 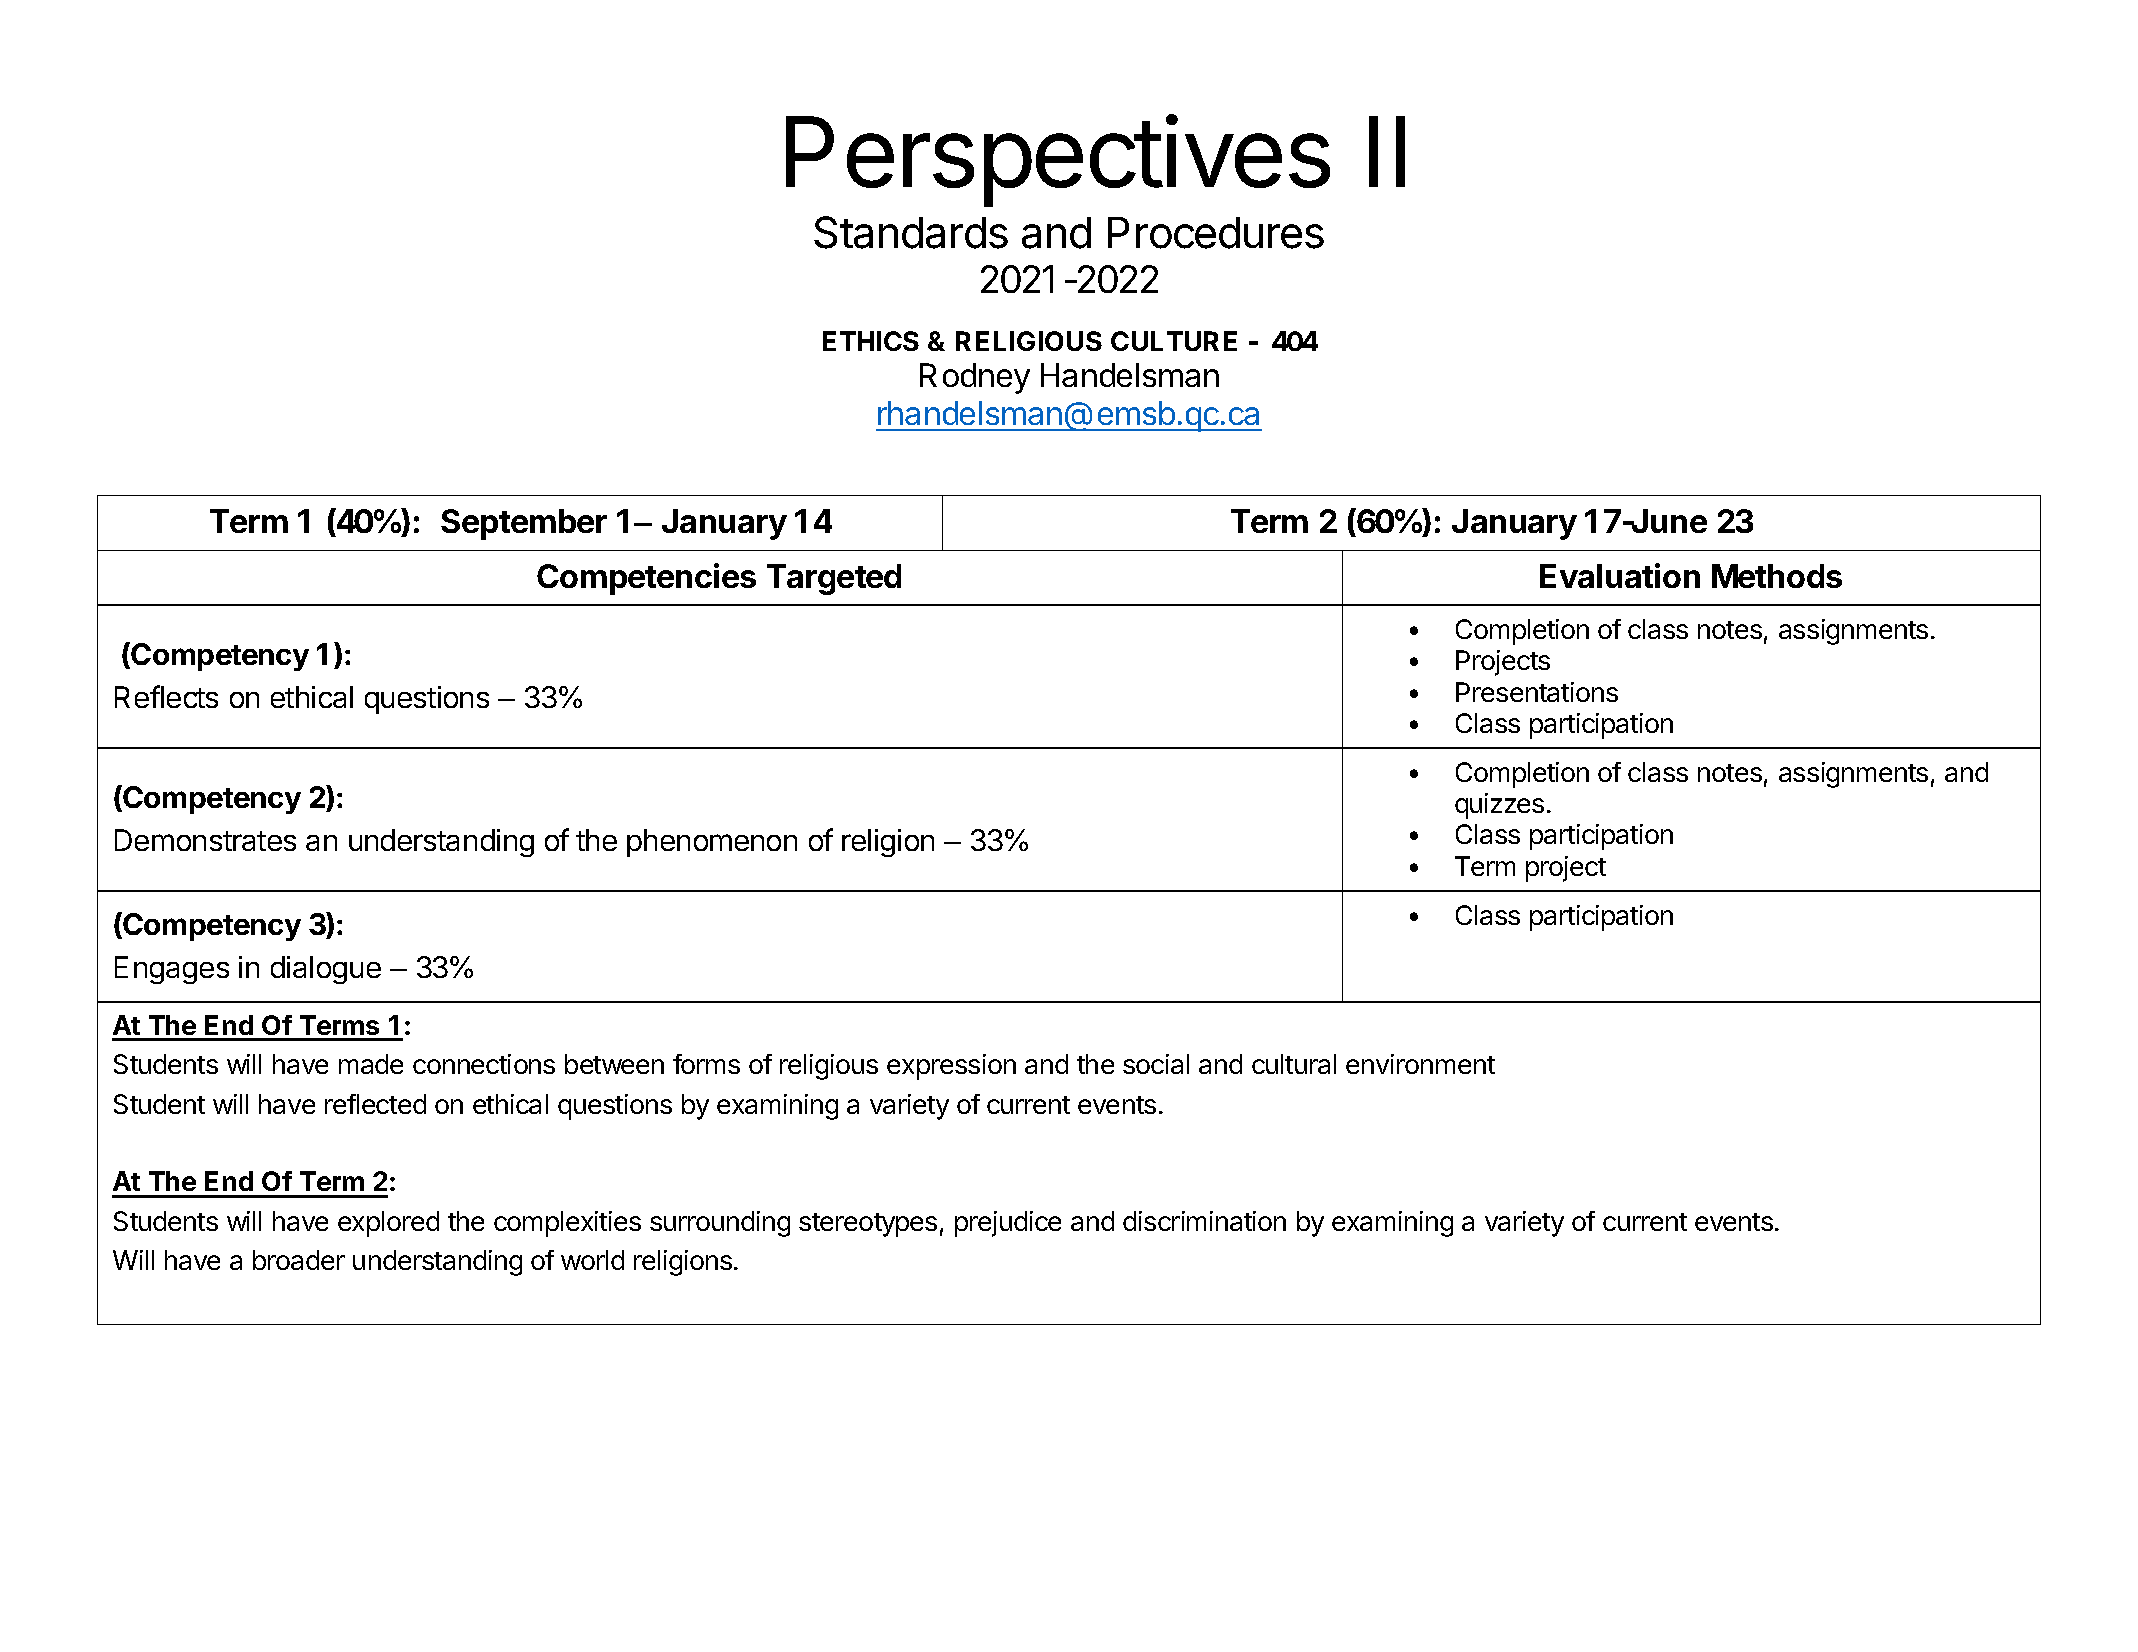 What do you see at coordinates (951, 1067) in the document?
I see `expression` at bounding box center [951, 1067].
